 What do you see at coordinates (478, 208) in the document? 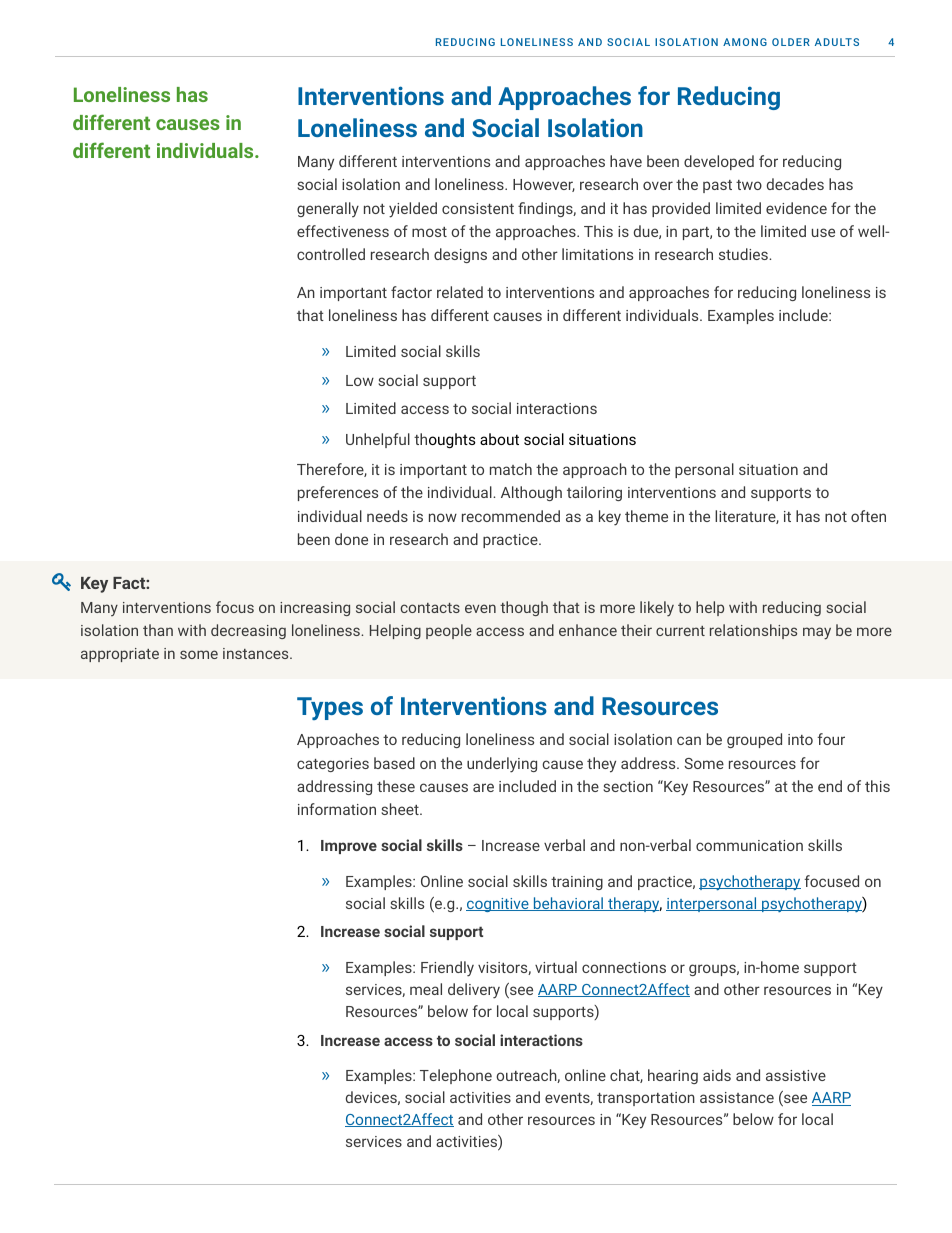
I see `consistent` at bounding box center [478, 208].
